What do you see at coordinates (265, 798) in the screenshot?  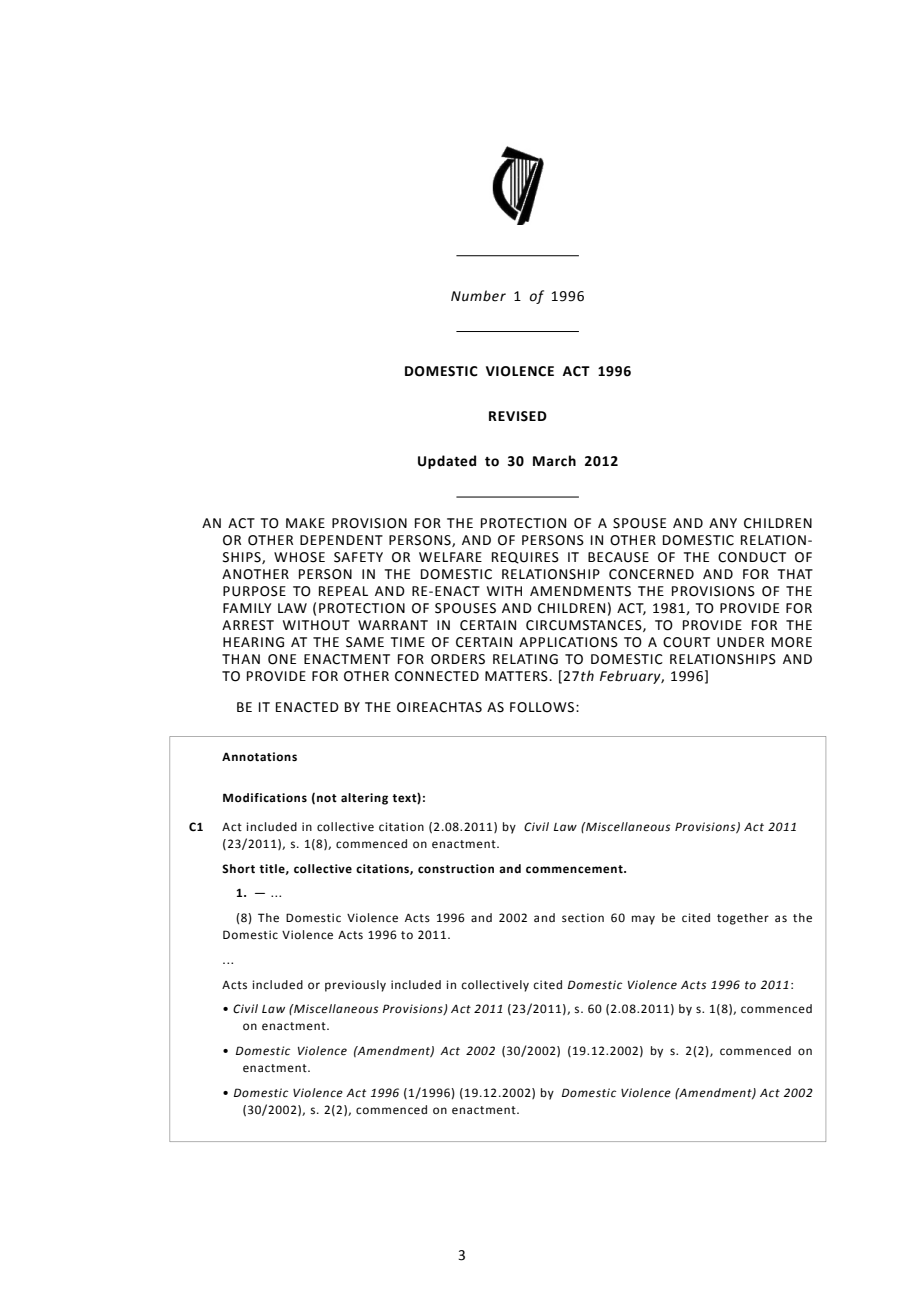 I see `Modifications` at bounding box center [265, 798].
